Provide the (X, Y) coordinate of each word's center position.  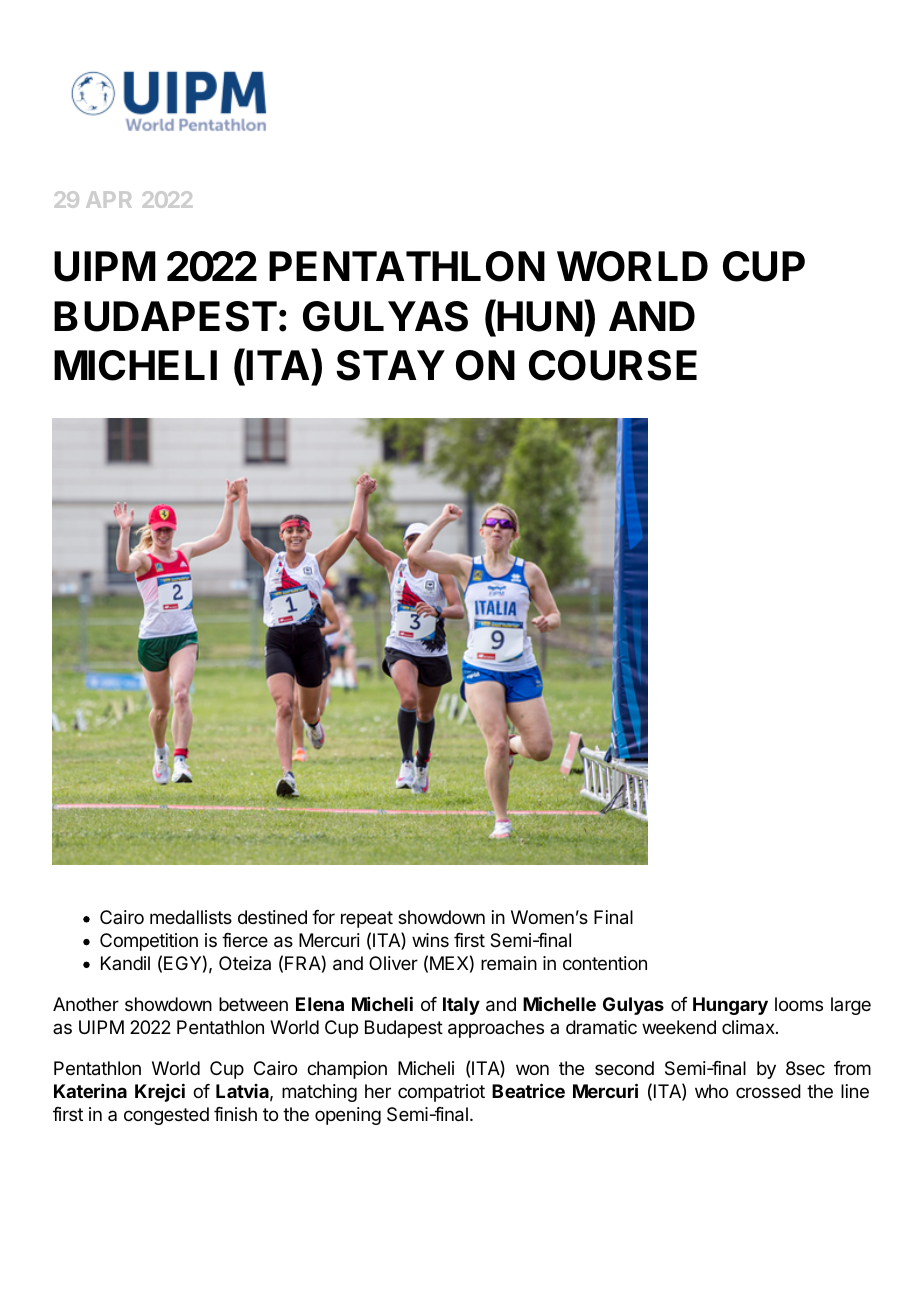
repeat (367, 919)
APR (108, 200)
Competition (149, 942)
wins (430, 940)
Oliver (393, 963)
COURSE (613, 365)
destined (272, 917)
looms (799, 1004)
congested (166, 1116)
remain (509, 963)
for (323, 917)
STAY (390, 365)
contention (605, 963)
